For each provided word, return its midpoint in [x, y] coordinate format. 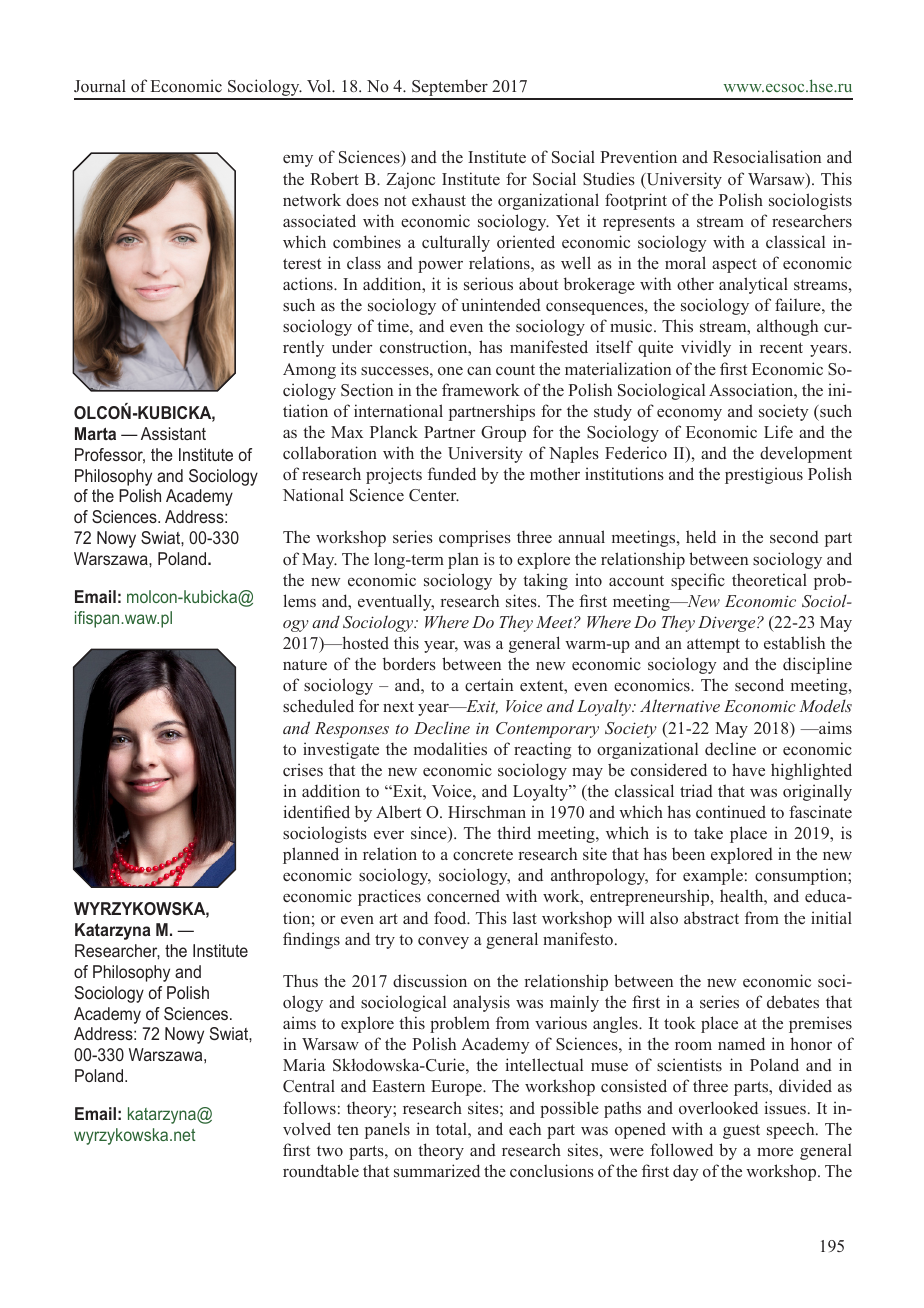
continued [731, 811]
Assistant [173, 433]
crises [303, 769]
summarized [437, 1171]
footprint [636, 201]
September [450, 89]
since [430, 834]
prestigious [764, 475]
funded [452, 474]
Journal [100, 85]
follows [309, 1107]
